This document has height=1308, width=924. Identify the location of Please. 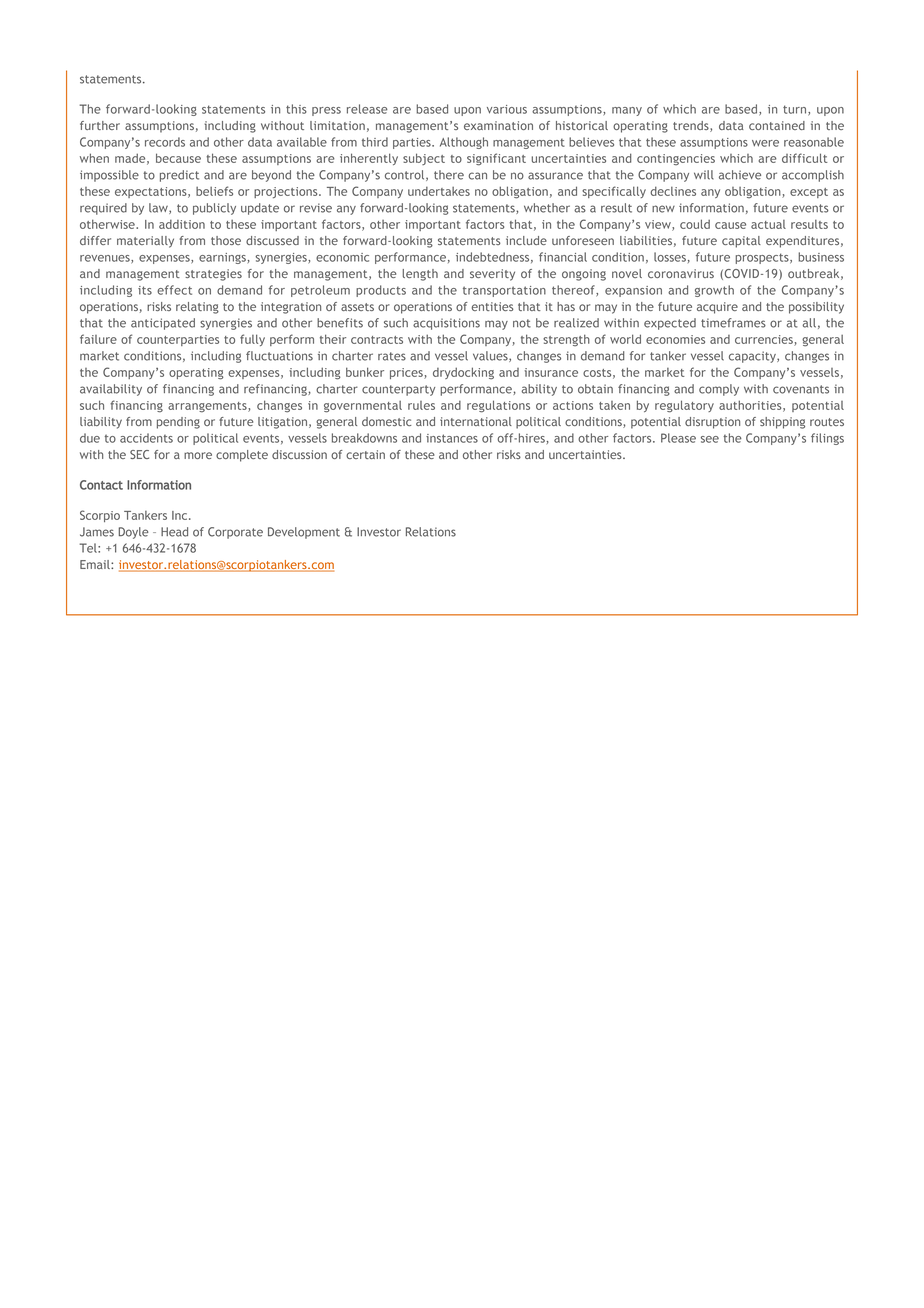
(678, 438).
